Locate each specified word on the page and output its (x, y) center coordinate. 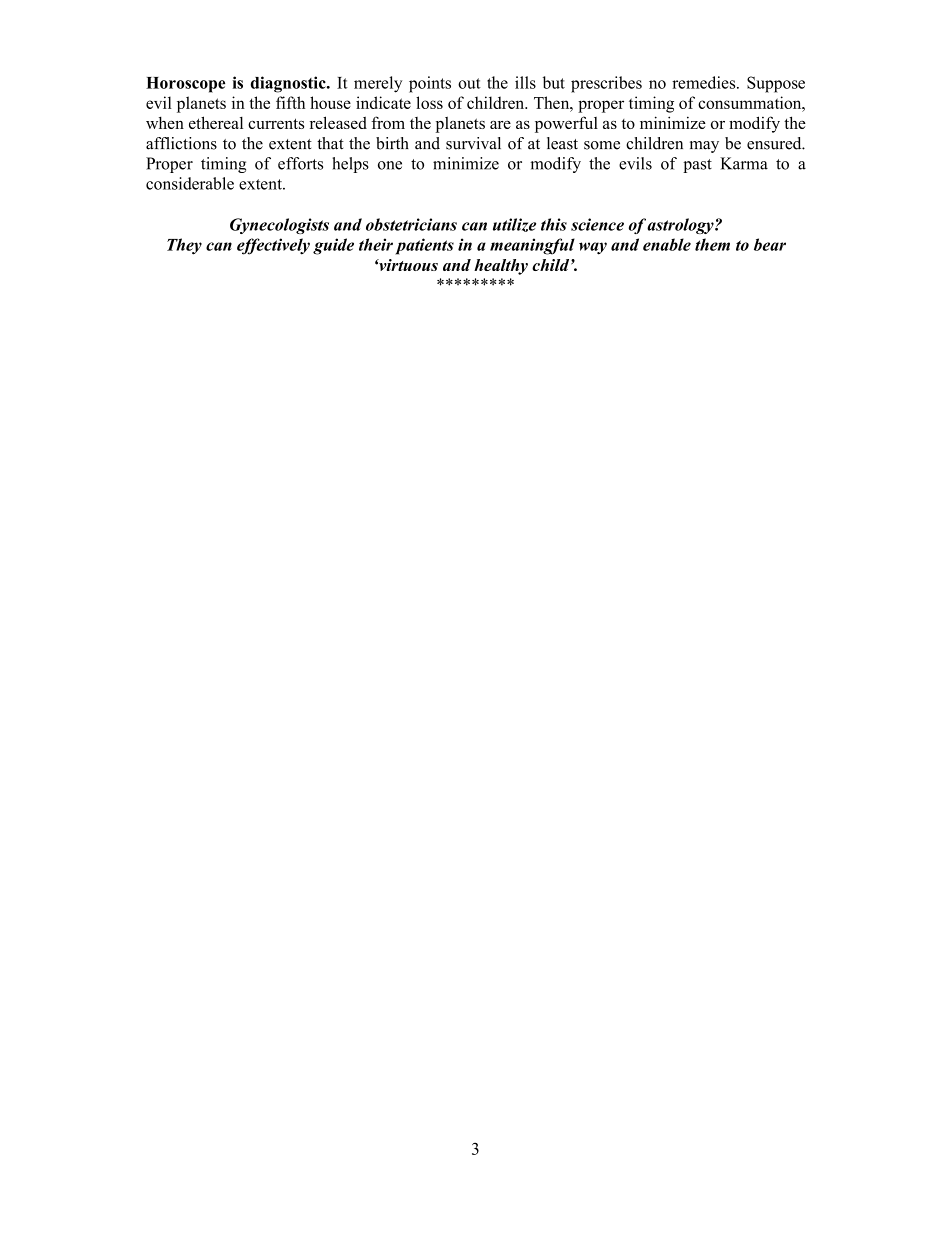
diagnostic (289, 84)
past (697, 166)
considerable (190, 183)
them (712, 244)
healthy (501, 267)
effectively (273, 246)
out (469, 83)
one (390, 165)
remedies (705, 82)
